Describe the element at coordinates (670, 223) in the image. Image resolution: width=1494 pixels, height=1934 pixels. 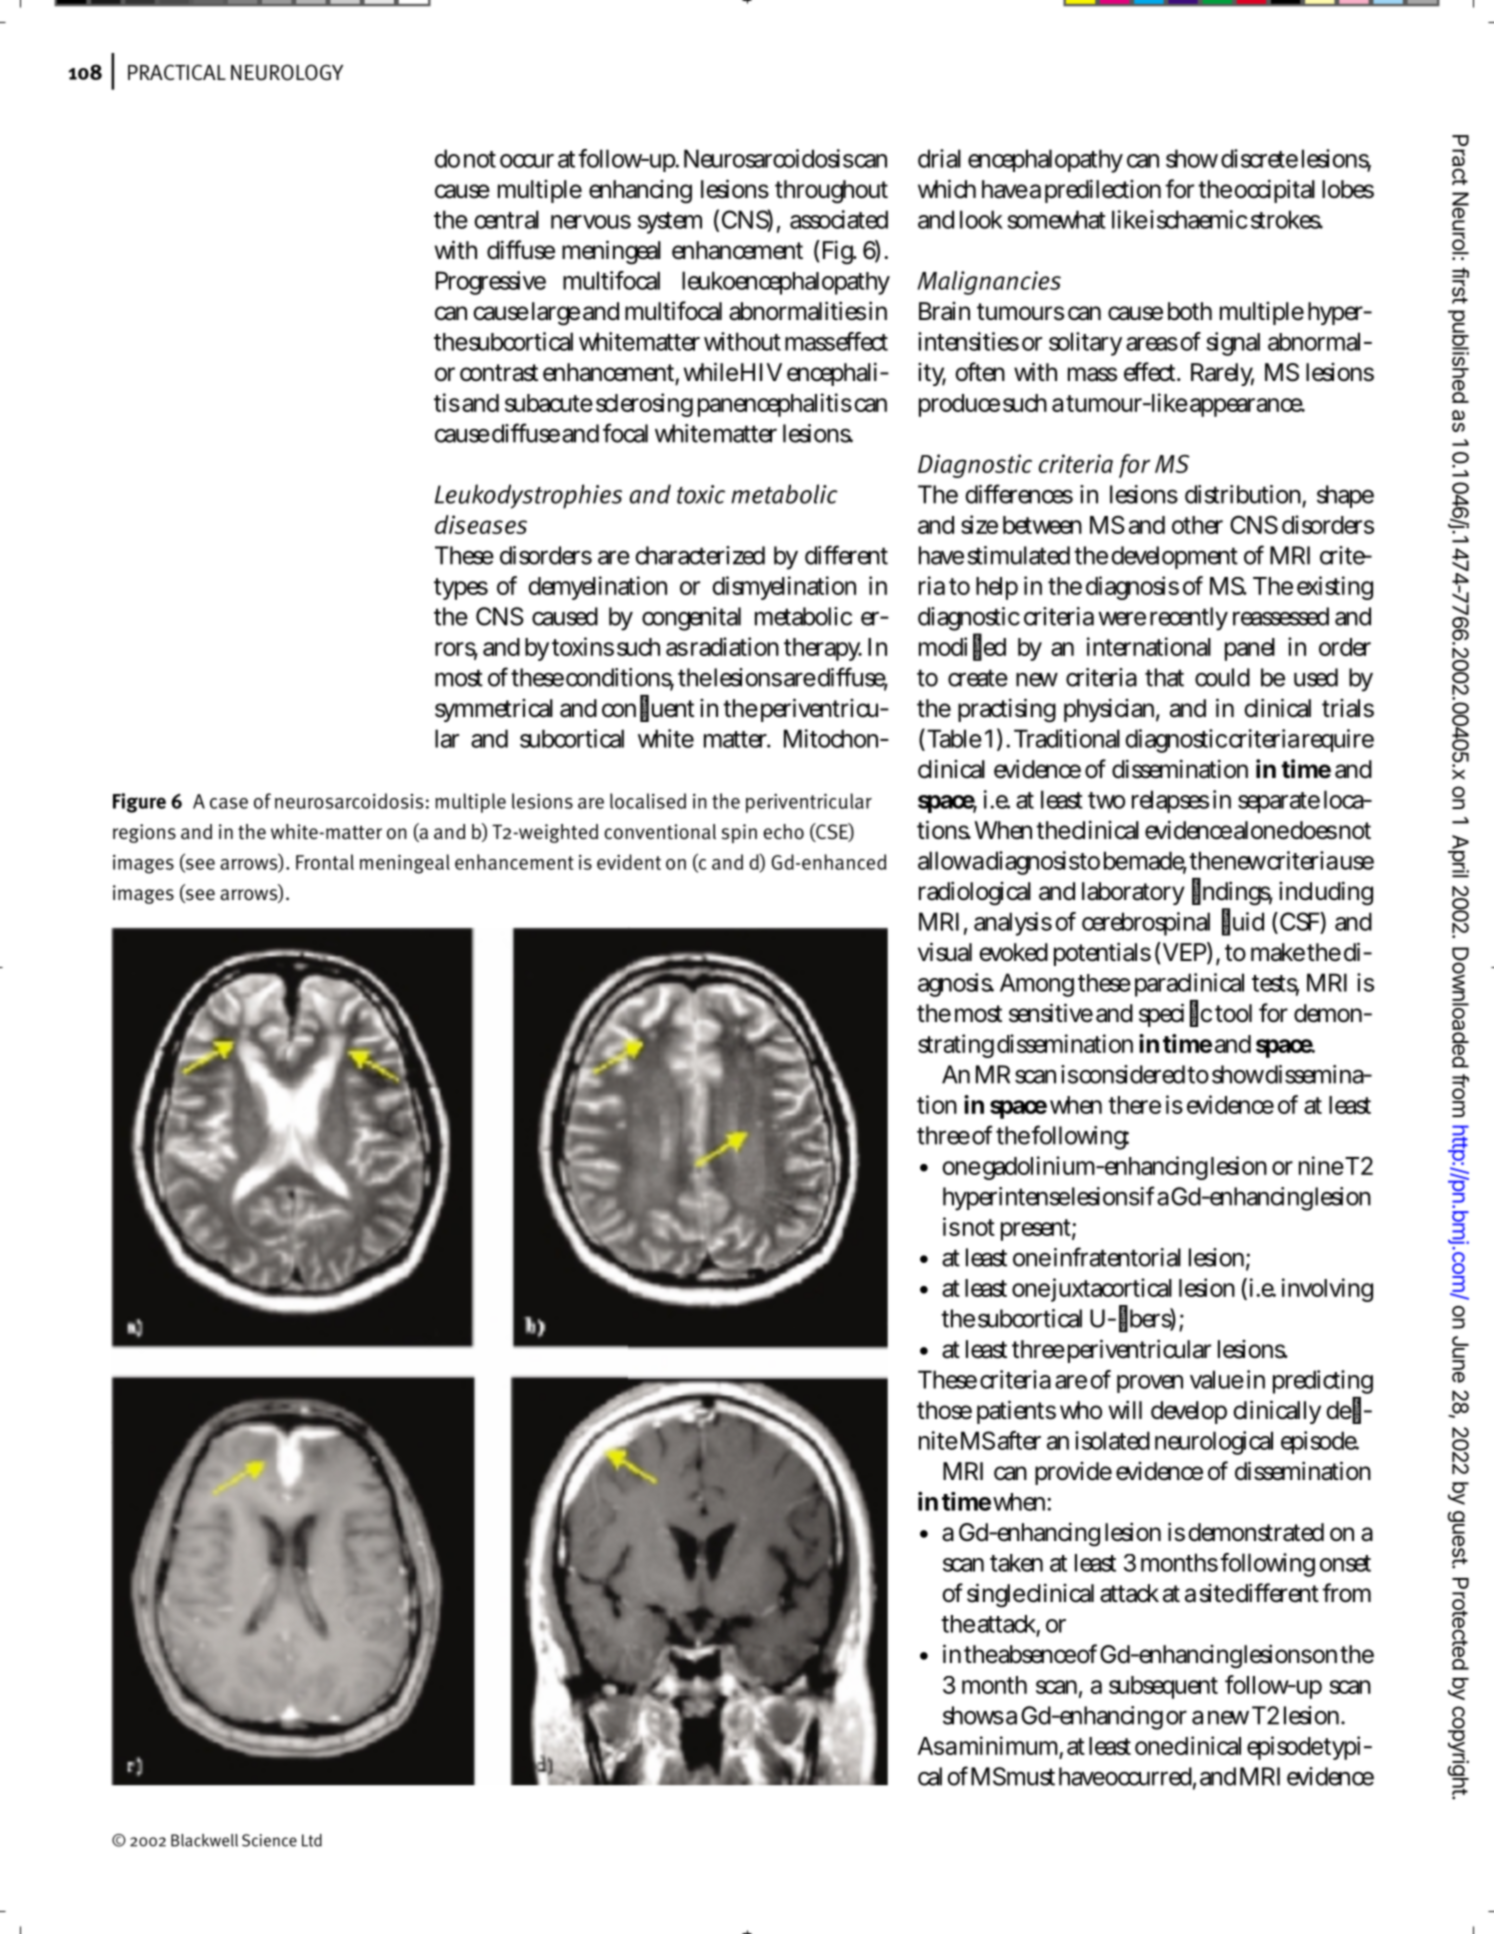
I see `system` at that location.
